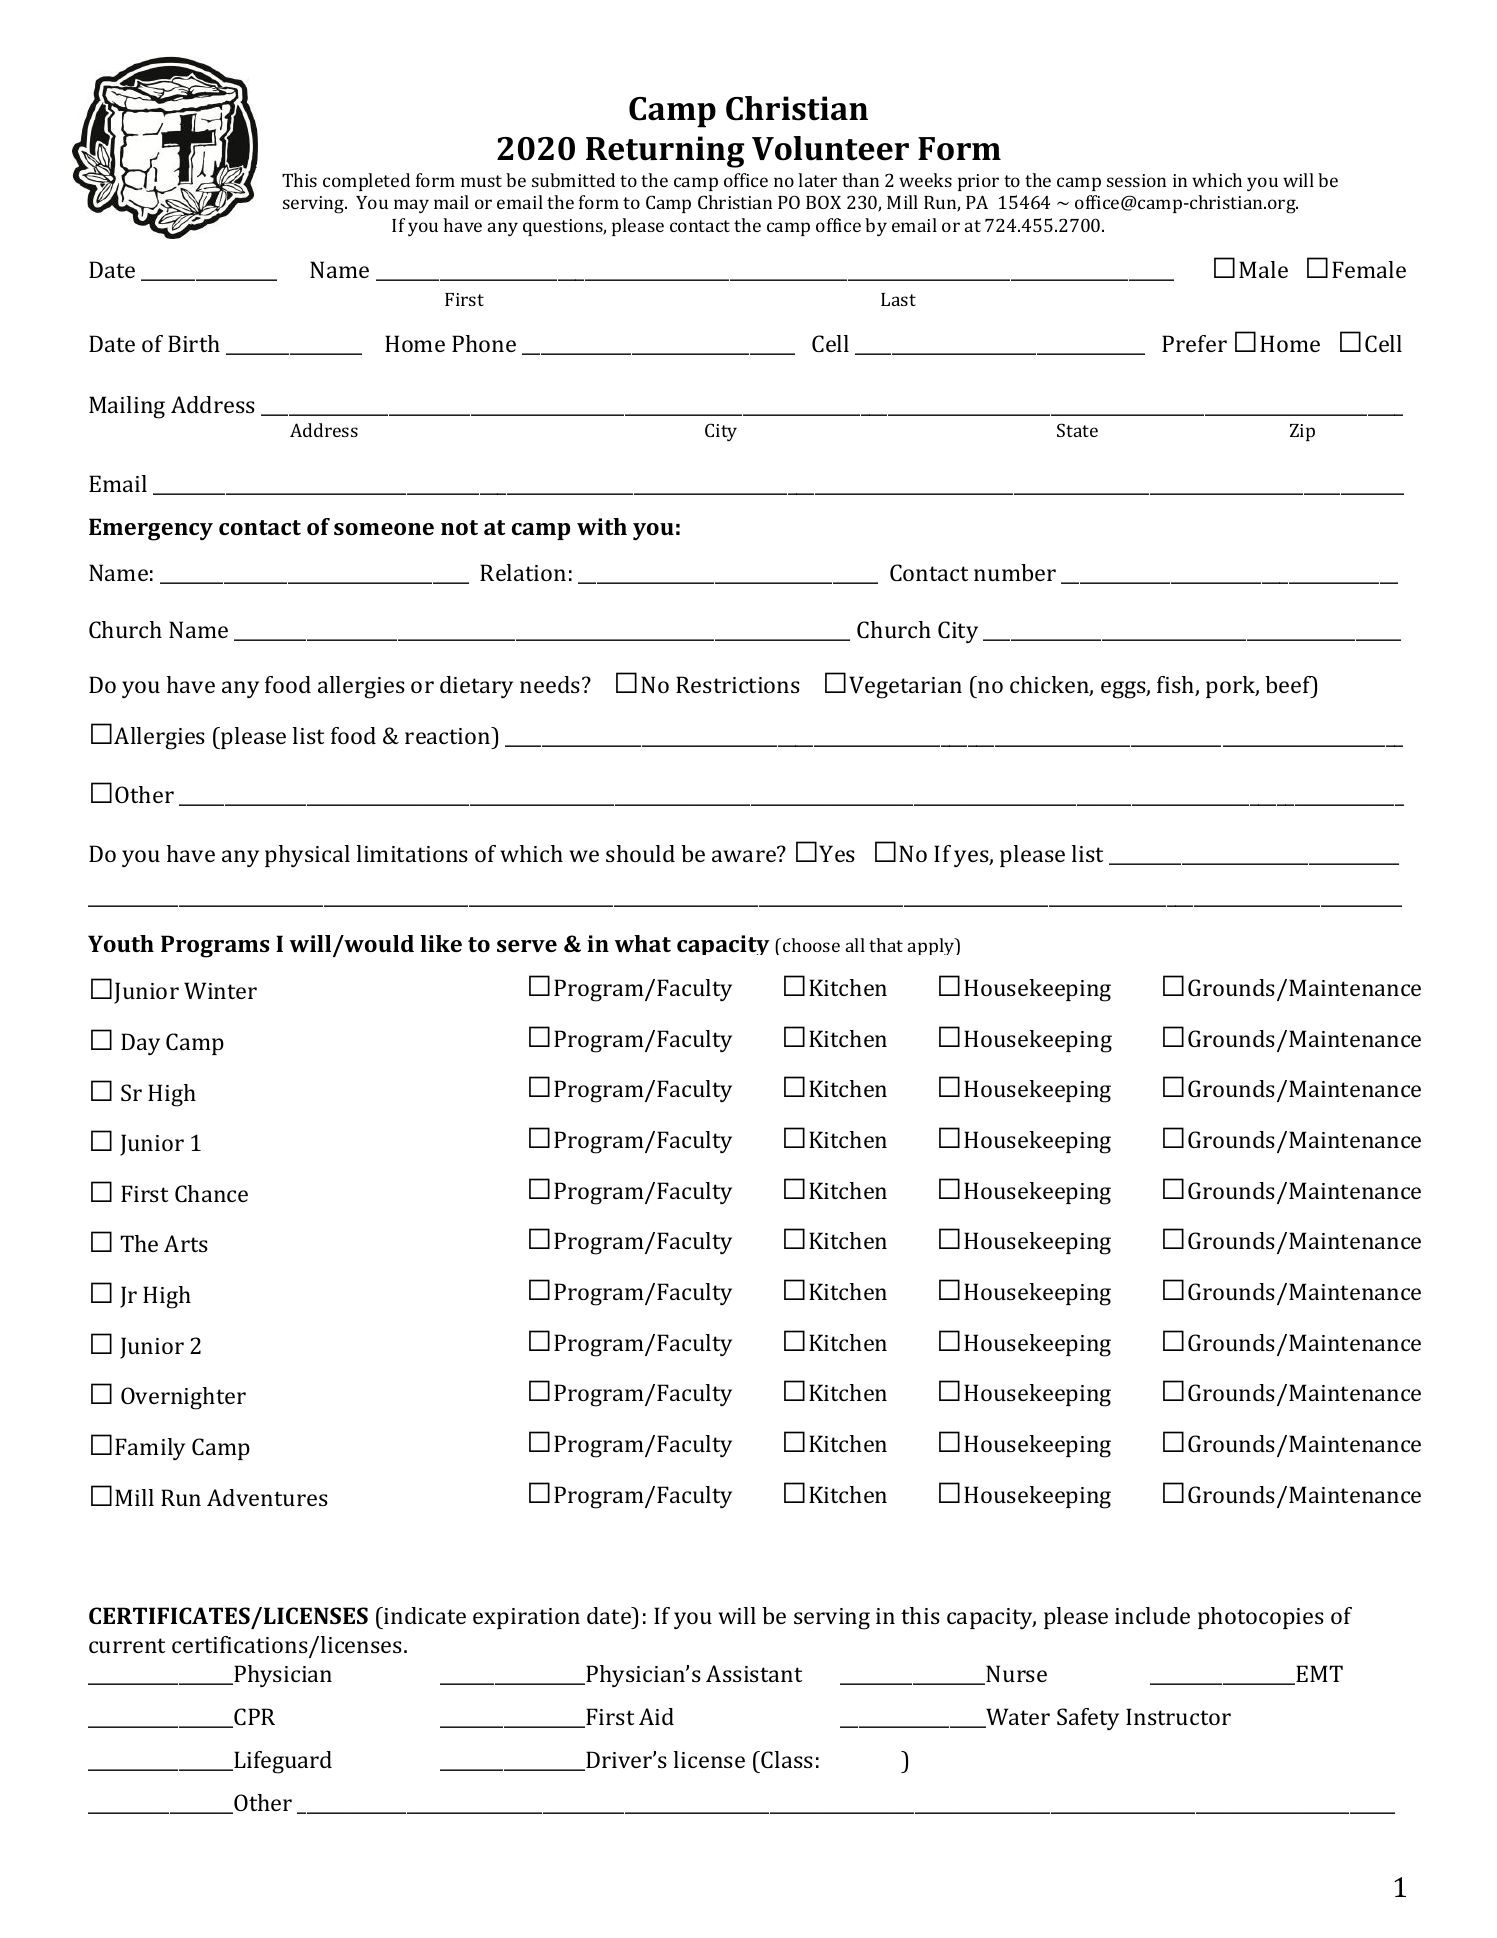  Describe the element at coordinates (665, 152) in the page. I see `Returning` at that location.
